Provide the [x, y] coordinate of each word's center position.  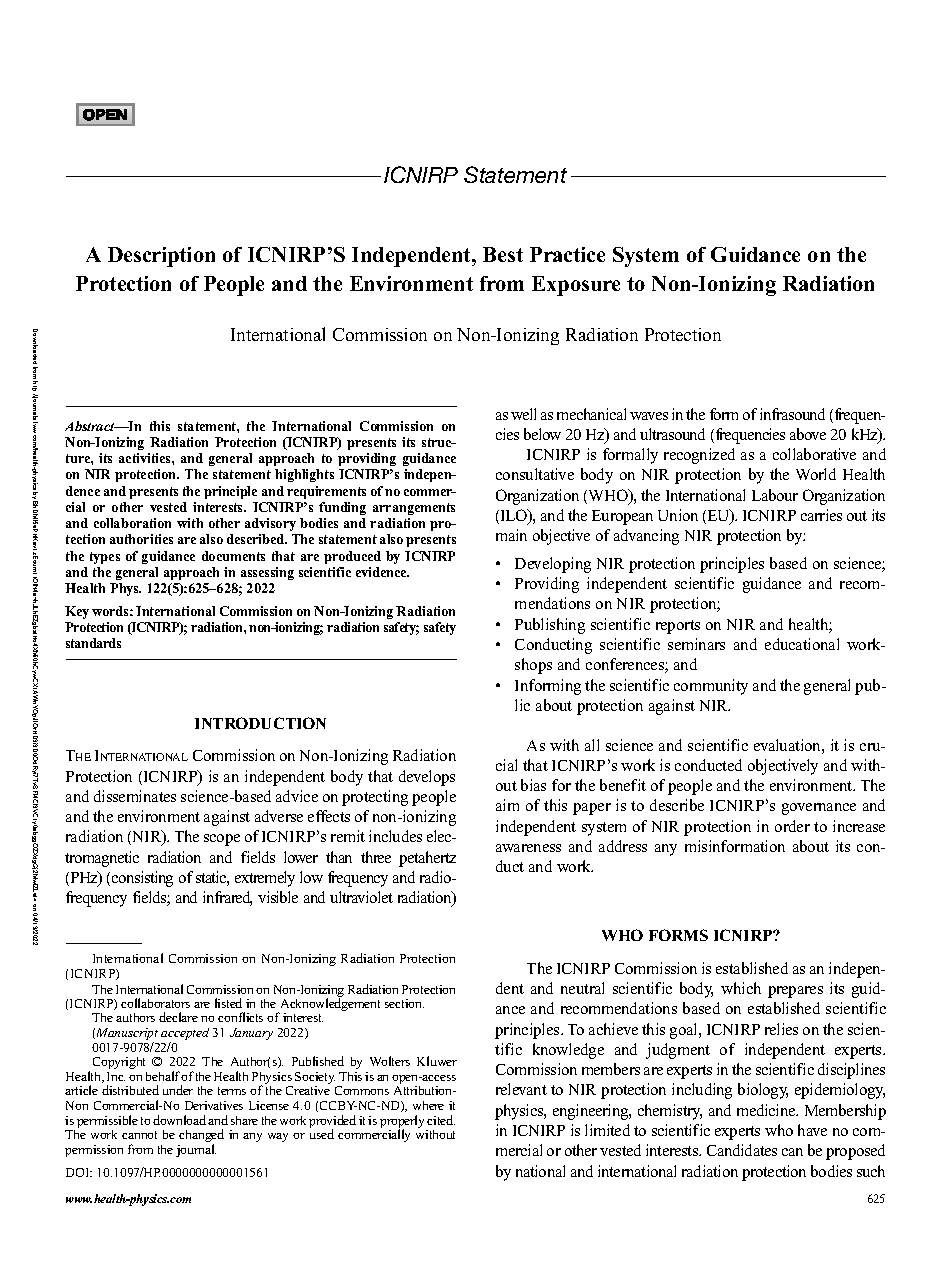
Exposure [576, 286]
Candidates [742, 1150]
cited [441, 1120]
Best [503, 254]
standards [93, 643]
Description [161, 257]
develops [427, 778]
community [711, 687]
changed [201, 1137]
